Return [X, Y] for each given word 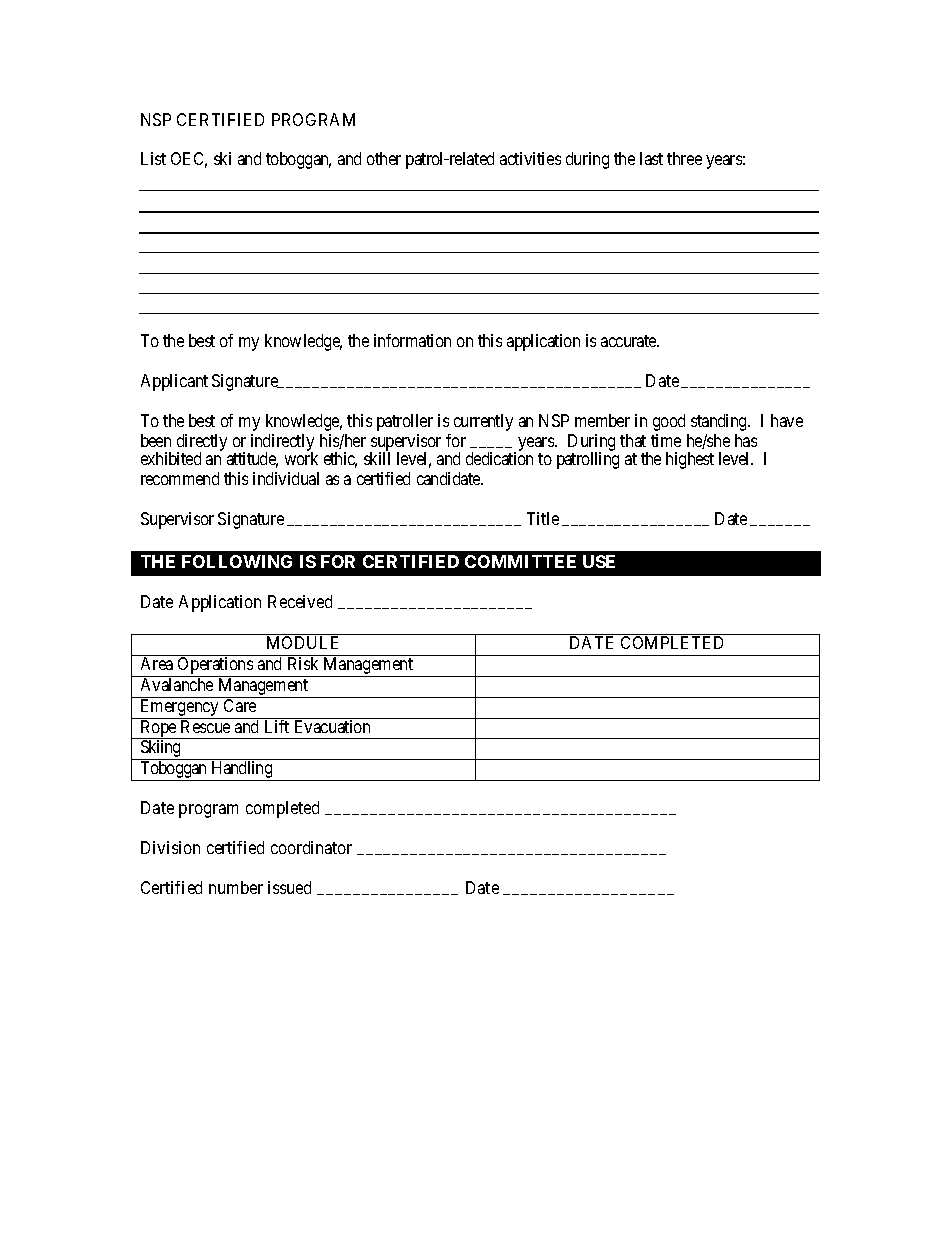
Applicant [174, 382]
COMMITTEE [520, 561]
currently [483, 422]
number [236, 887]
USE [599, 561]
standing [720, 422]
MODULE [302, 642]
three [684, 158]
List [153, 158]
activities [530, 158]
